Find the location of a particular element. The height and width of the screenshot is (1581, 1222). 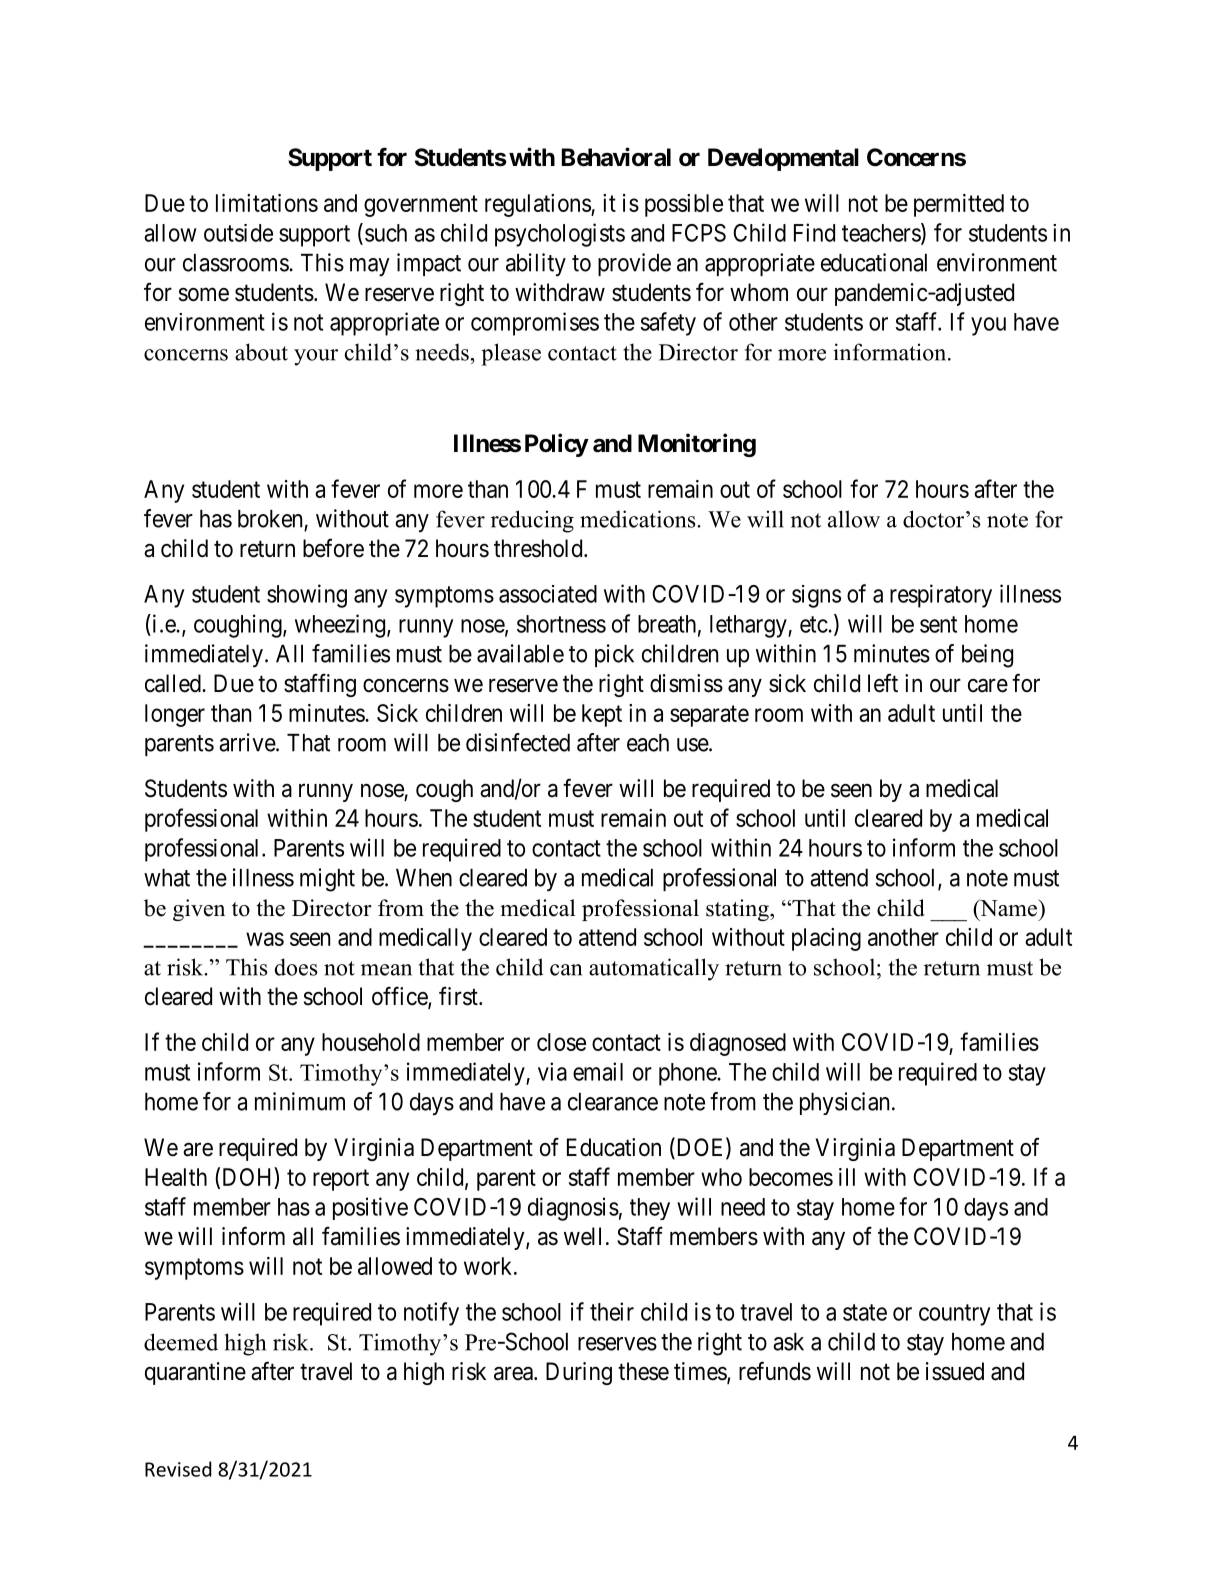

broken is located at coordinates (270, 519).
